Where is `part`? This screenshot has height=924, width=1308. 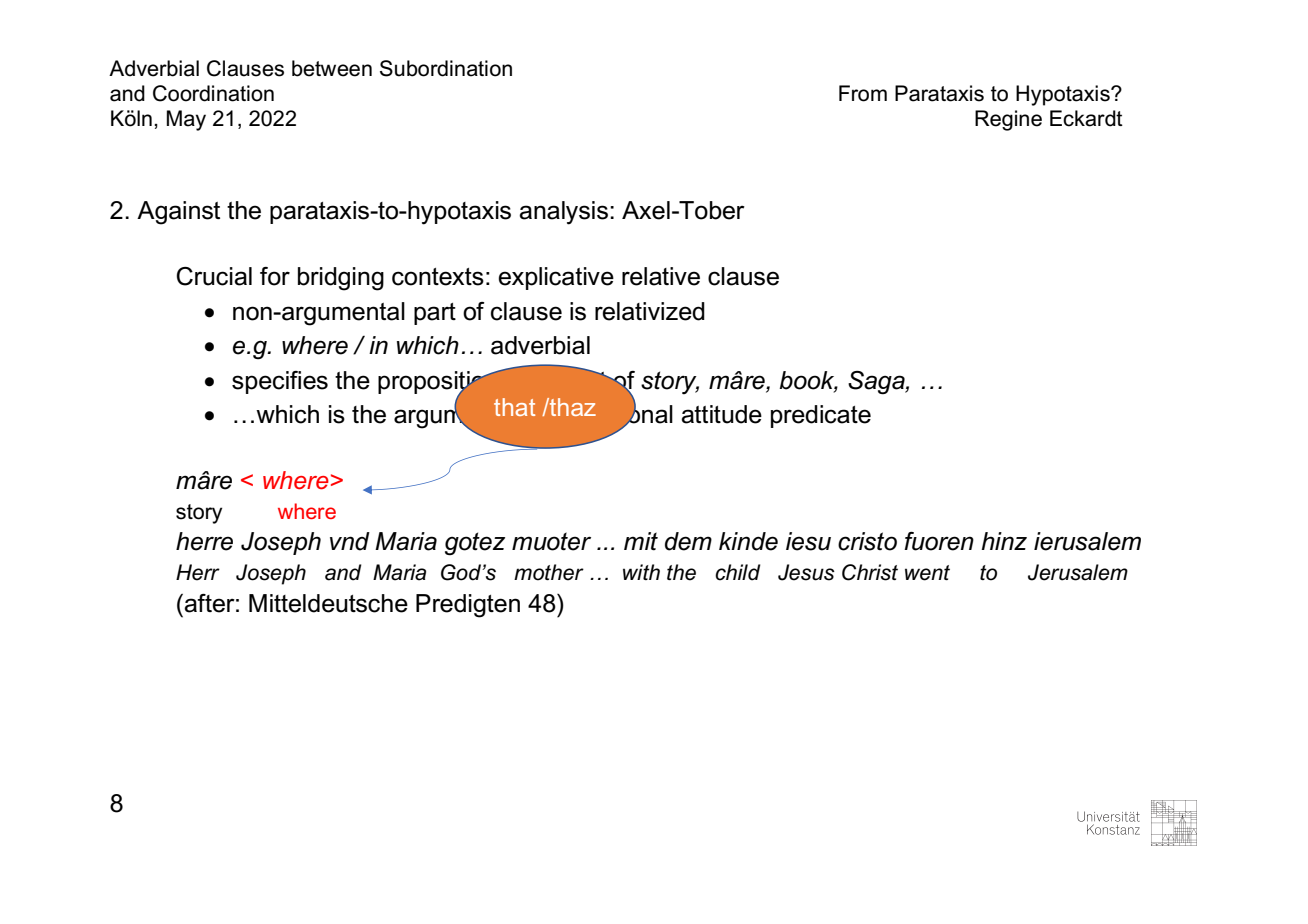
part is located at coordinates (435, 314).
